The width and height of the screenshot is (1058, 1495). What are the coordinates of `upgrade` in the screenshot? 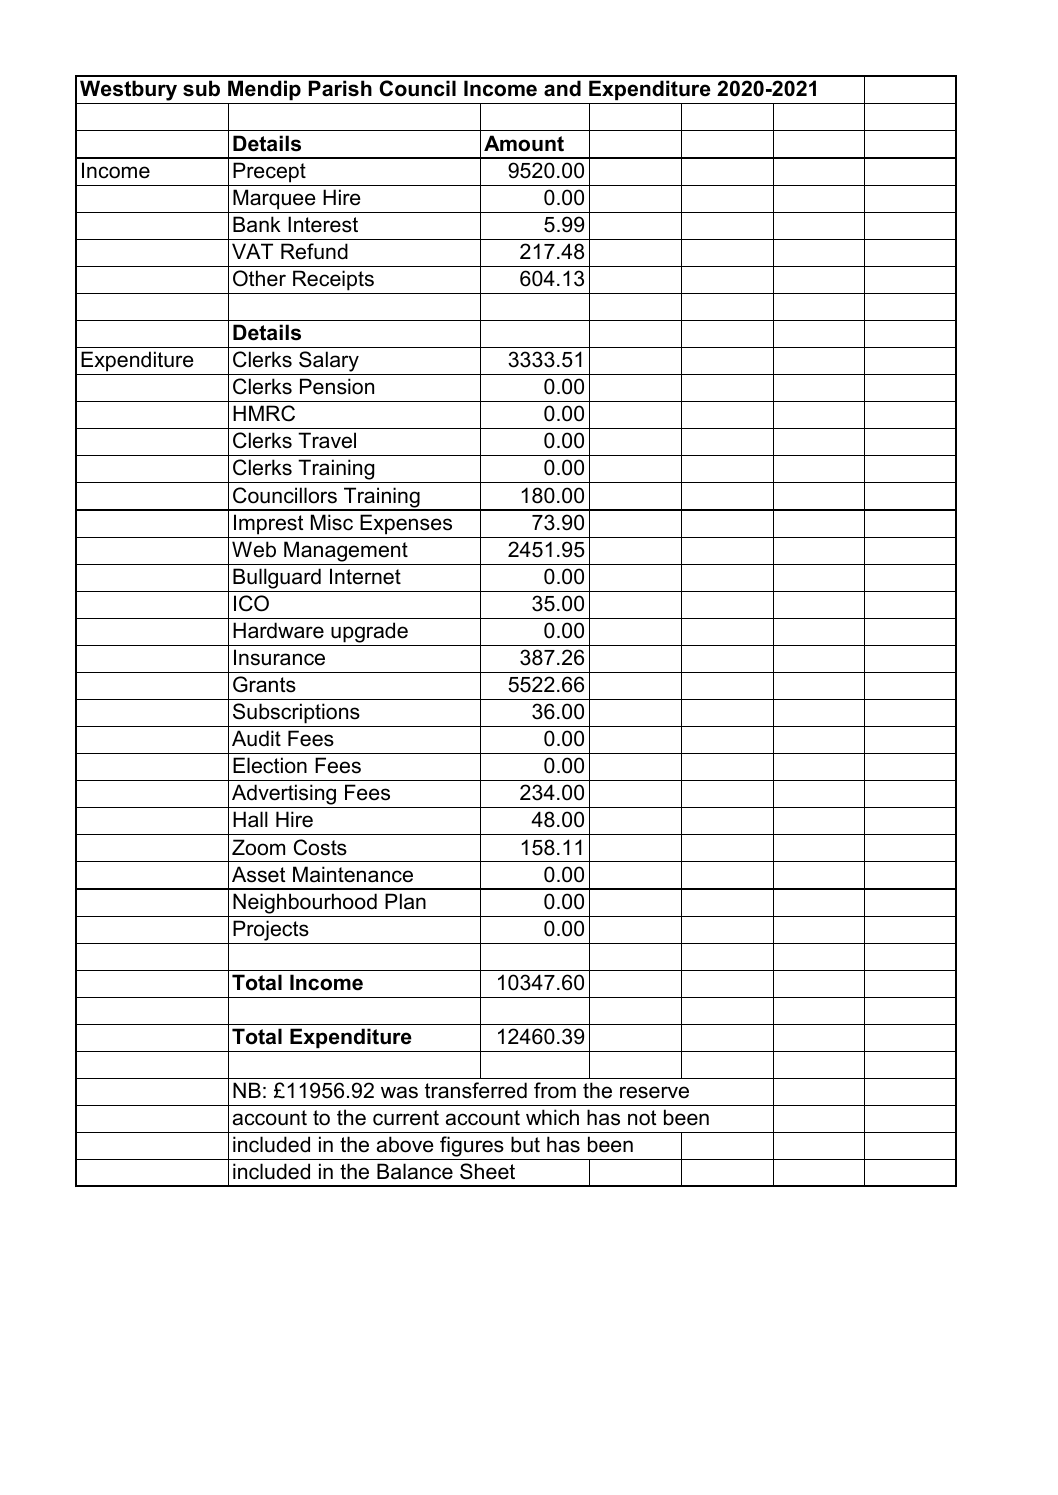 It's located at (369, 632).
